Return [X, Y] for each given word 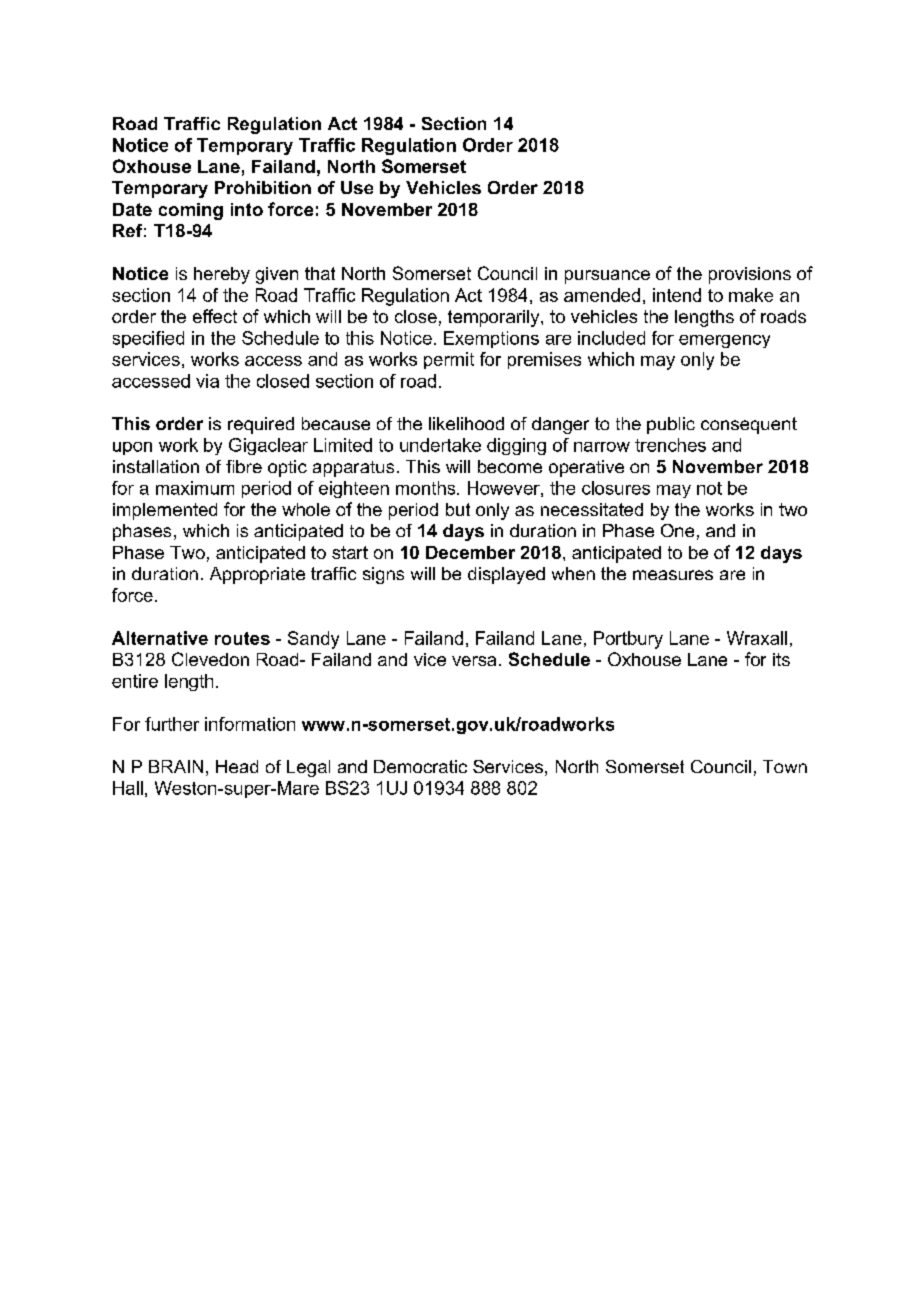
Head [237, 766]
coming [191, 211]
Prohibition [263, 187]
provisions [750, 275]
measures [673, 575]
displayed [506, 575]
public [671, 425]
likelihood [466, 423]
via [207, 381]
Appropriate [257, 575]
